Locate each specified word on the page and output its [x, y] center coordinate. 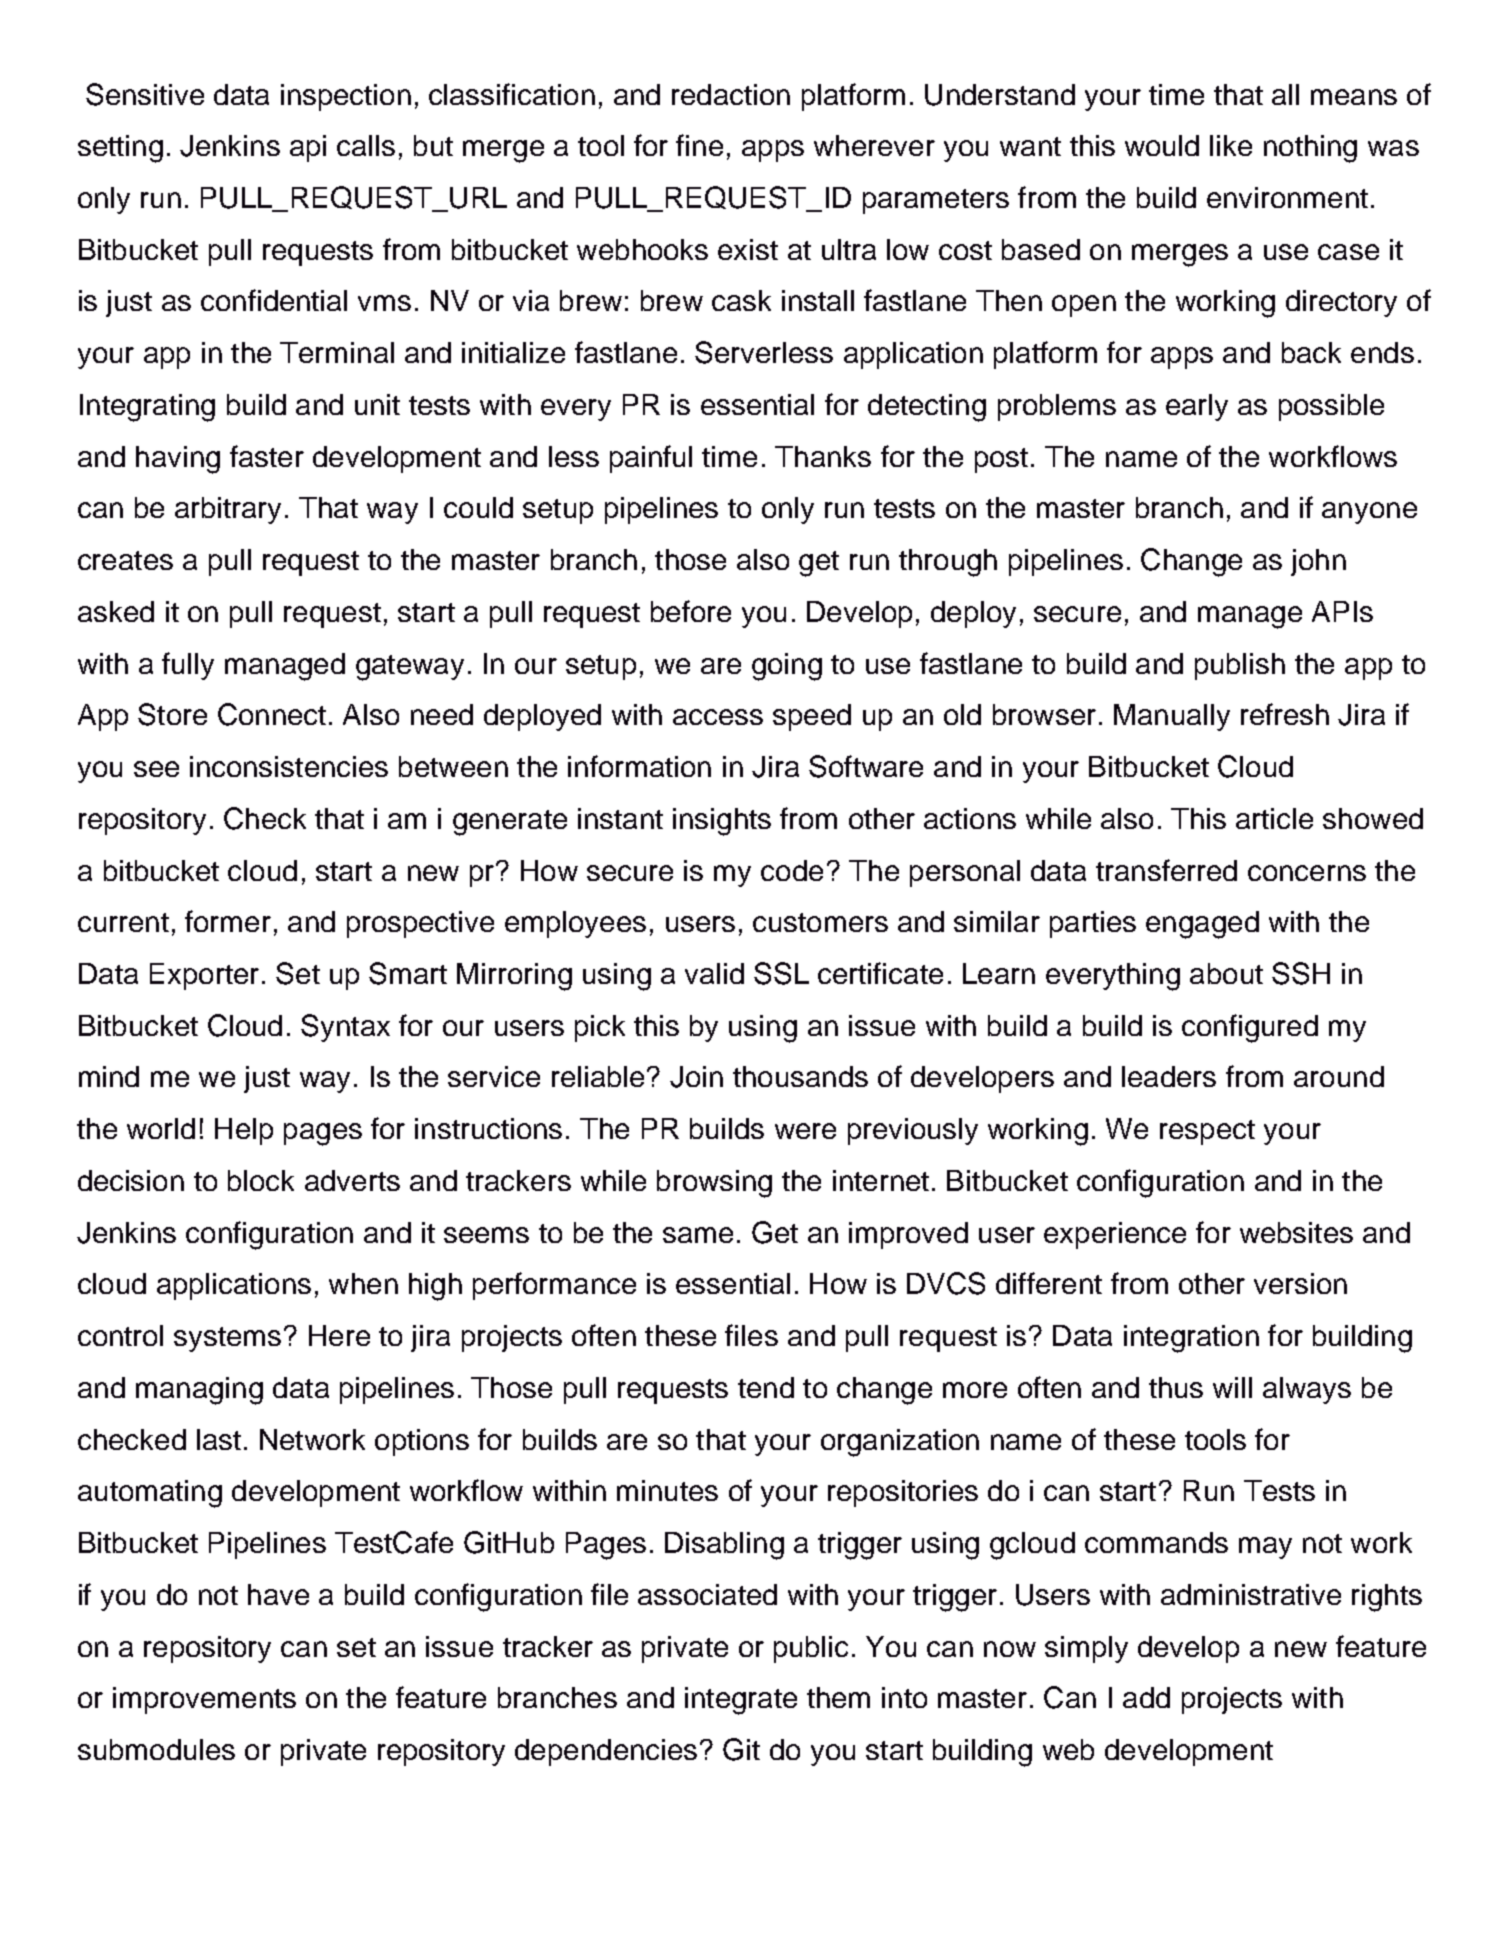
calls [366, 145]
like [1231, 145]
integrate [741, 1701]
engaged [1202, 925]
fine [699, 145]
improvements [204, 1700]
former [228, 921]
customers [820, 922]
